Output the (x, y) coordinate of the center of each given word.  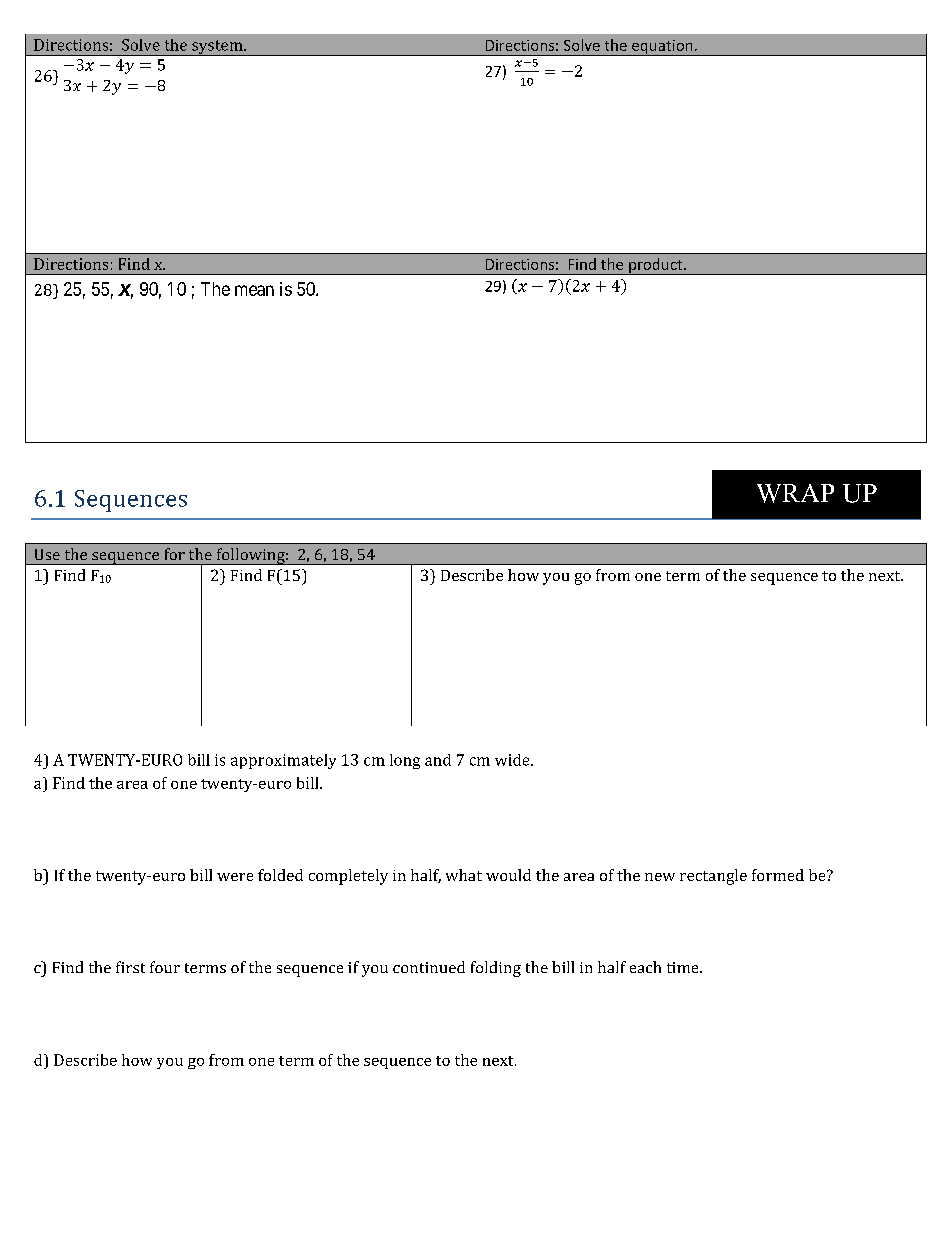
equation (662, 48)
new (660, 877)
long (405, 761)
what (464, 875)
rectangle (713, 877)
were (235, 877)
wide (513, 760)
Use (47, 554)
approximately (283, 761)
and (438, 760)
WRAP (795, 493)
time (684, 967)
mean (254, 290)
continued (429, 967)
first (130, 967)
